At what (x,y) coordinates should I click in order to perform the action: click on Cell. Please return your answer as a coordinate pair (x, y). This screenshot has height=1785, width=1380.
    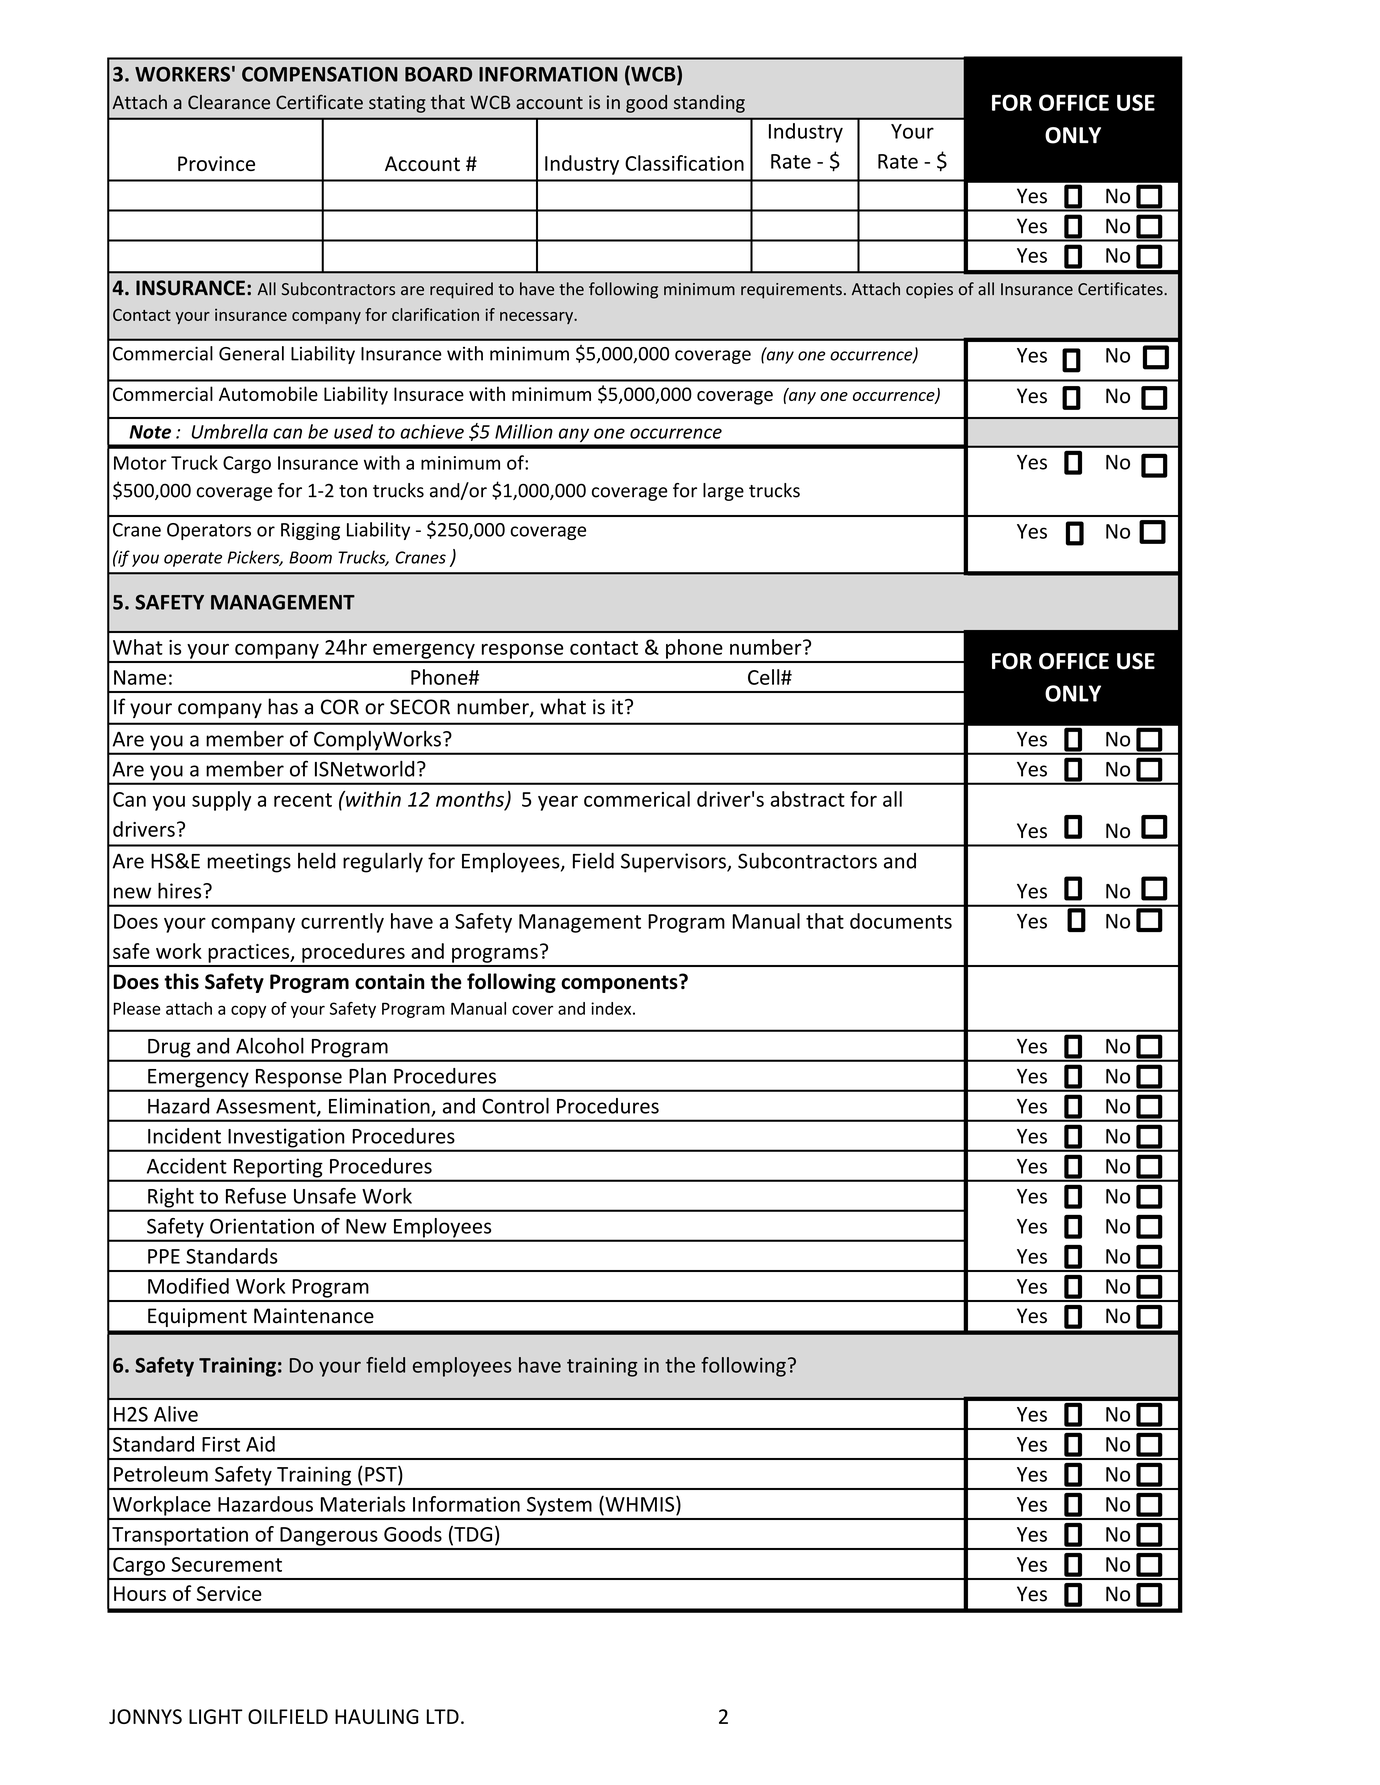
    Looking at the image, I should click on (765, 677).
